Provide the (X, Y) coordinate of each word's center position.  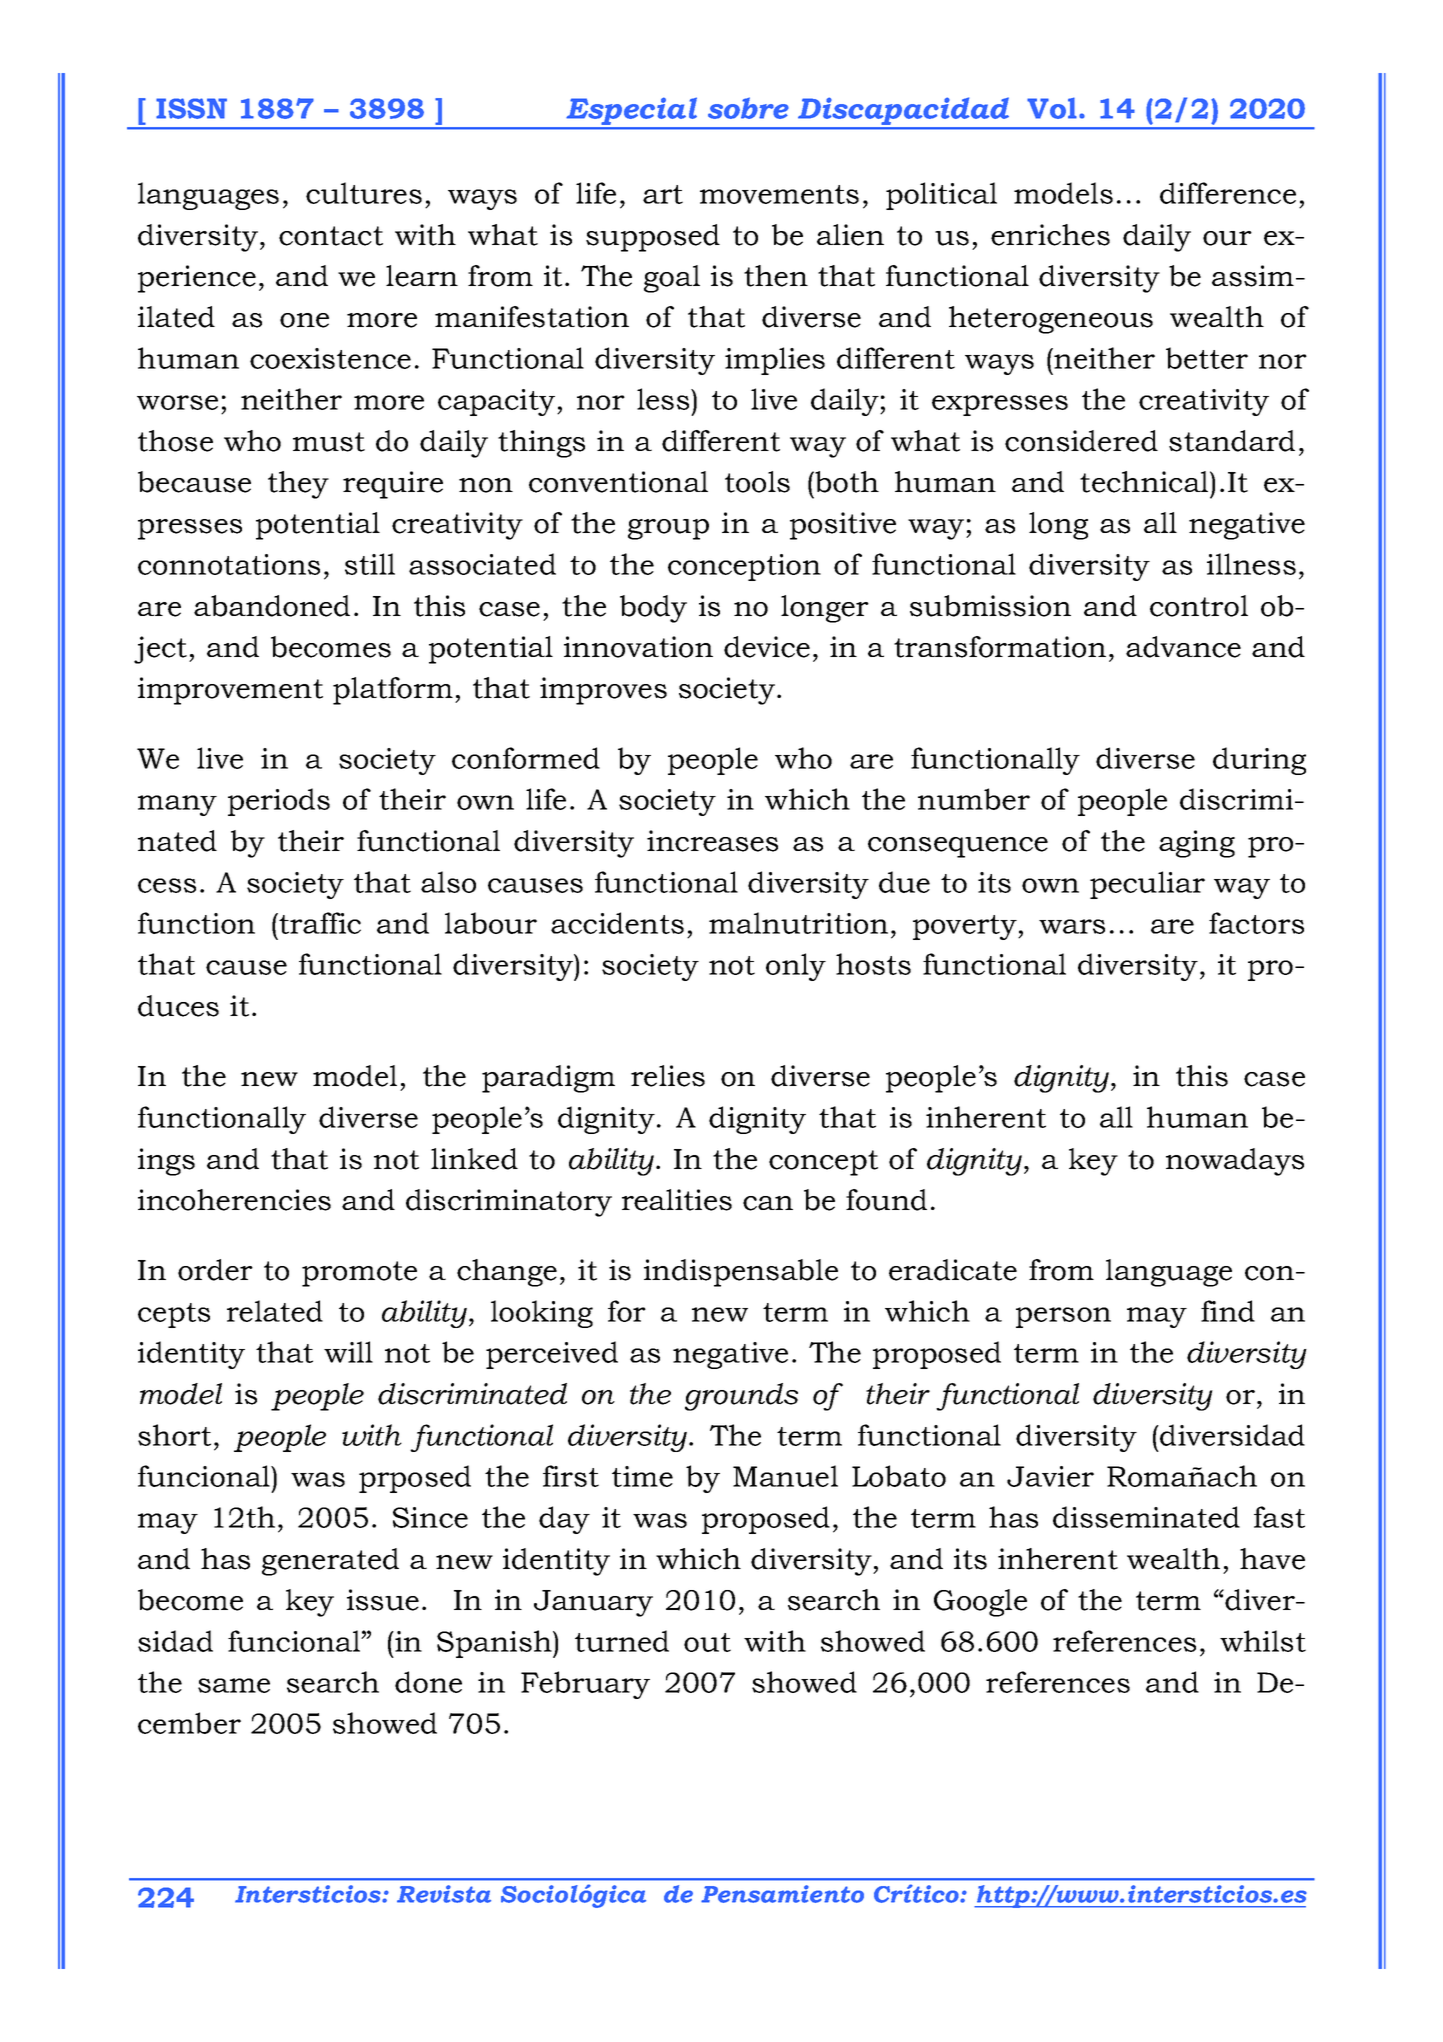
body (653, 609)
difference (1228, 193)
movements (779, 194)
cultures (364, 193)
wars (1072, 926)
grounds (741, 1397)
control (1199, 606)
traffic (319, 923)
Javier (1050, 1476)
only (796, 967)
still (370, 564)
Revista (444, 1894)
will (348, 1352)
